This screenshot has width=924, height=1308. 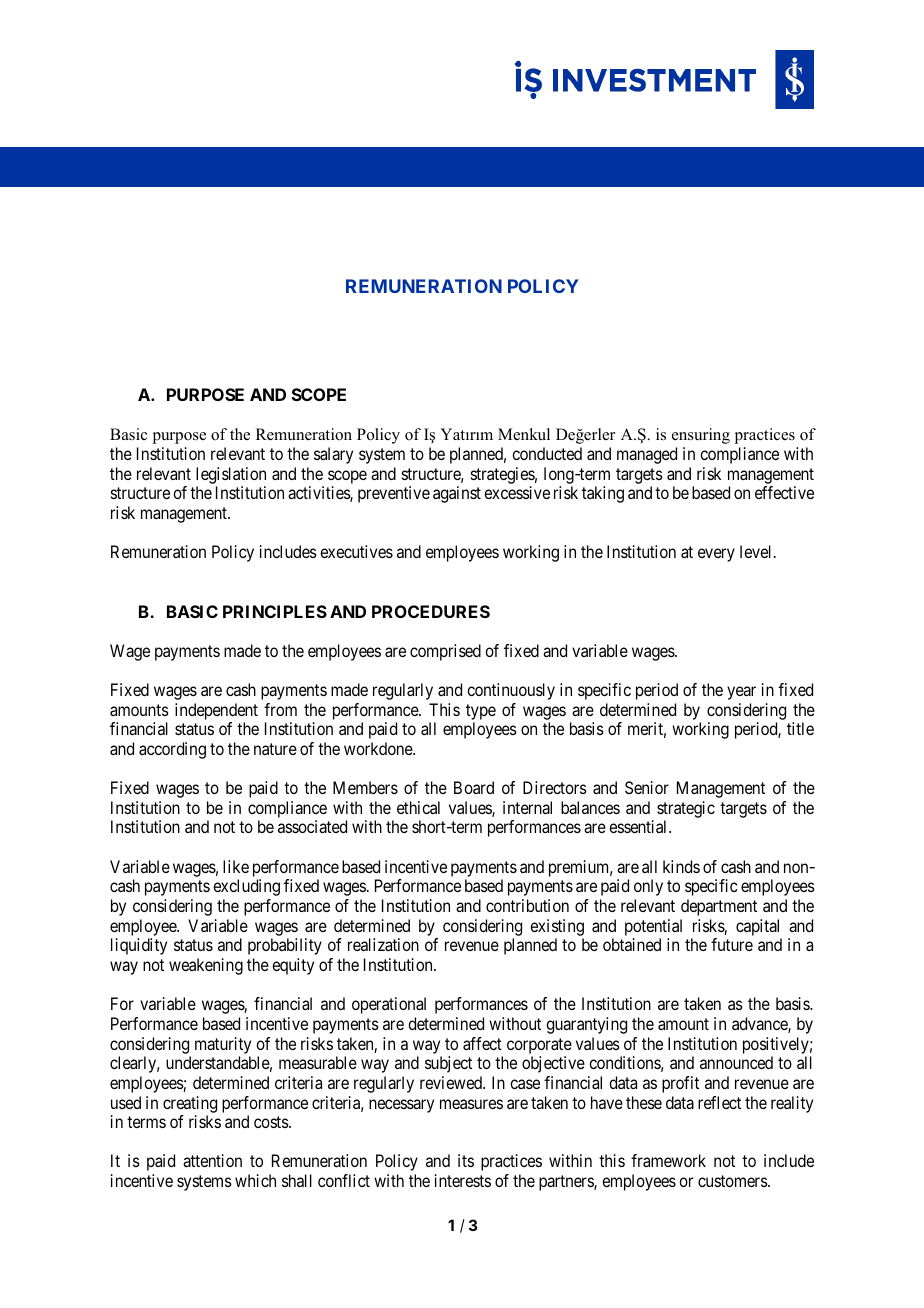 What do you see at coordinates (212, 1160) in the screenshot?
I see `attention` at bounding box center [212, 1160].
